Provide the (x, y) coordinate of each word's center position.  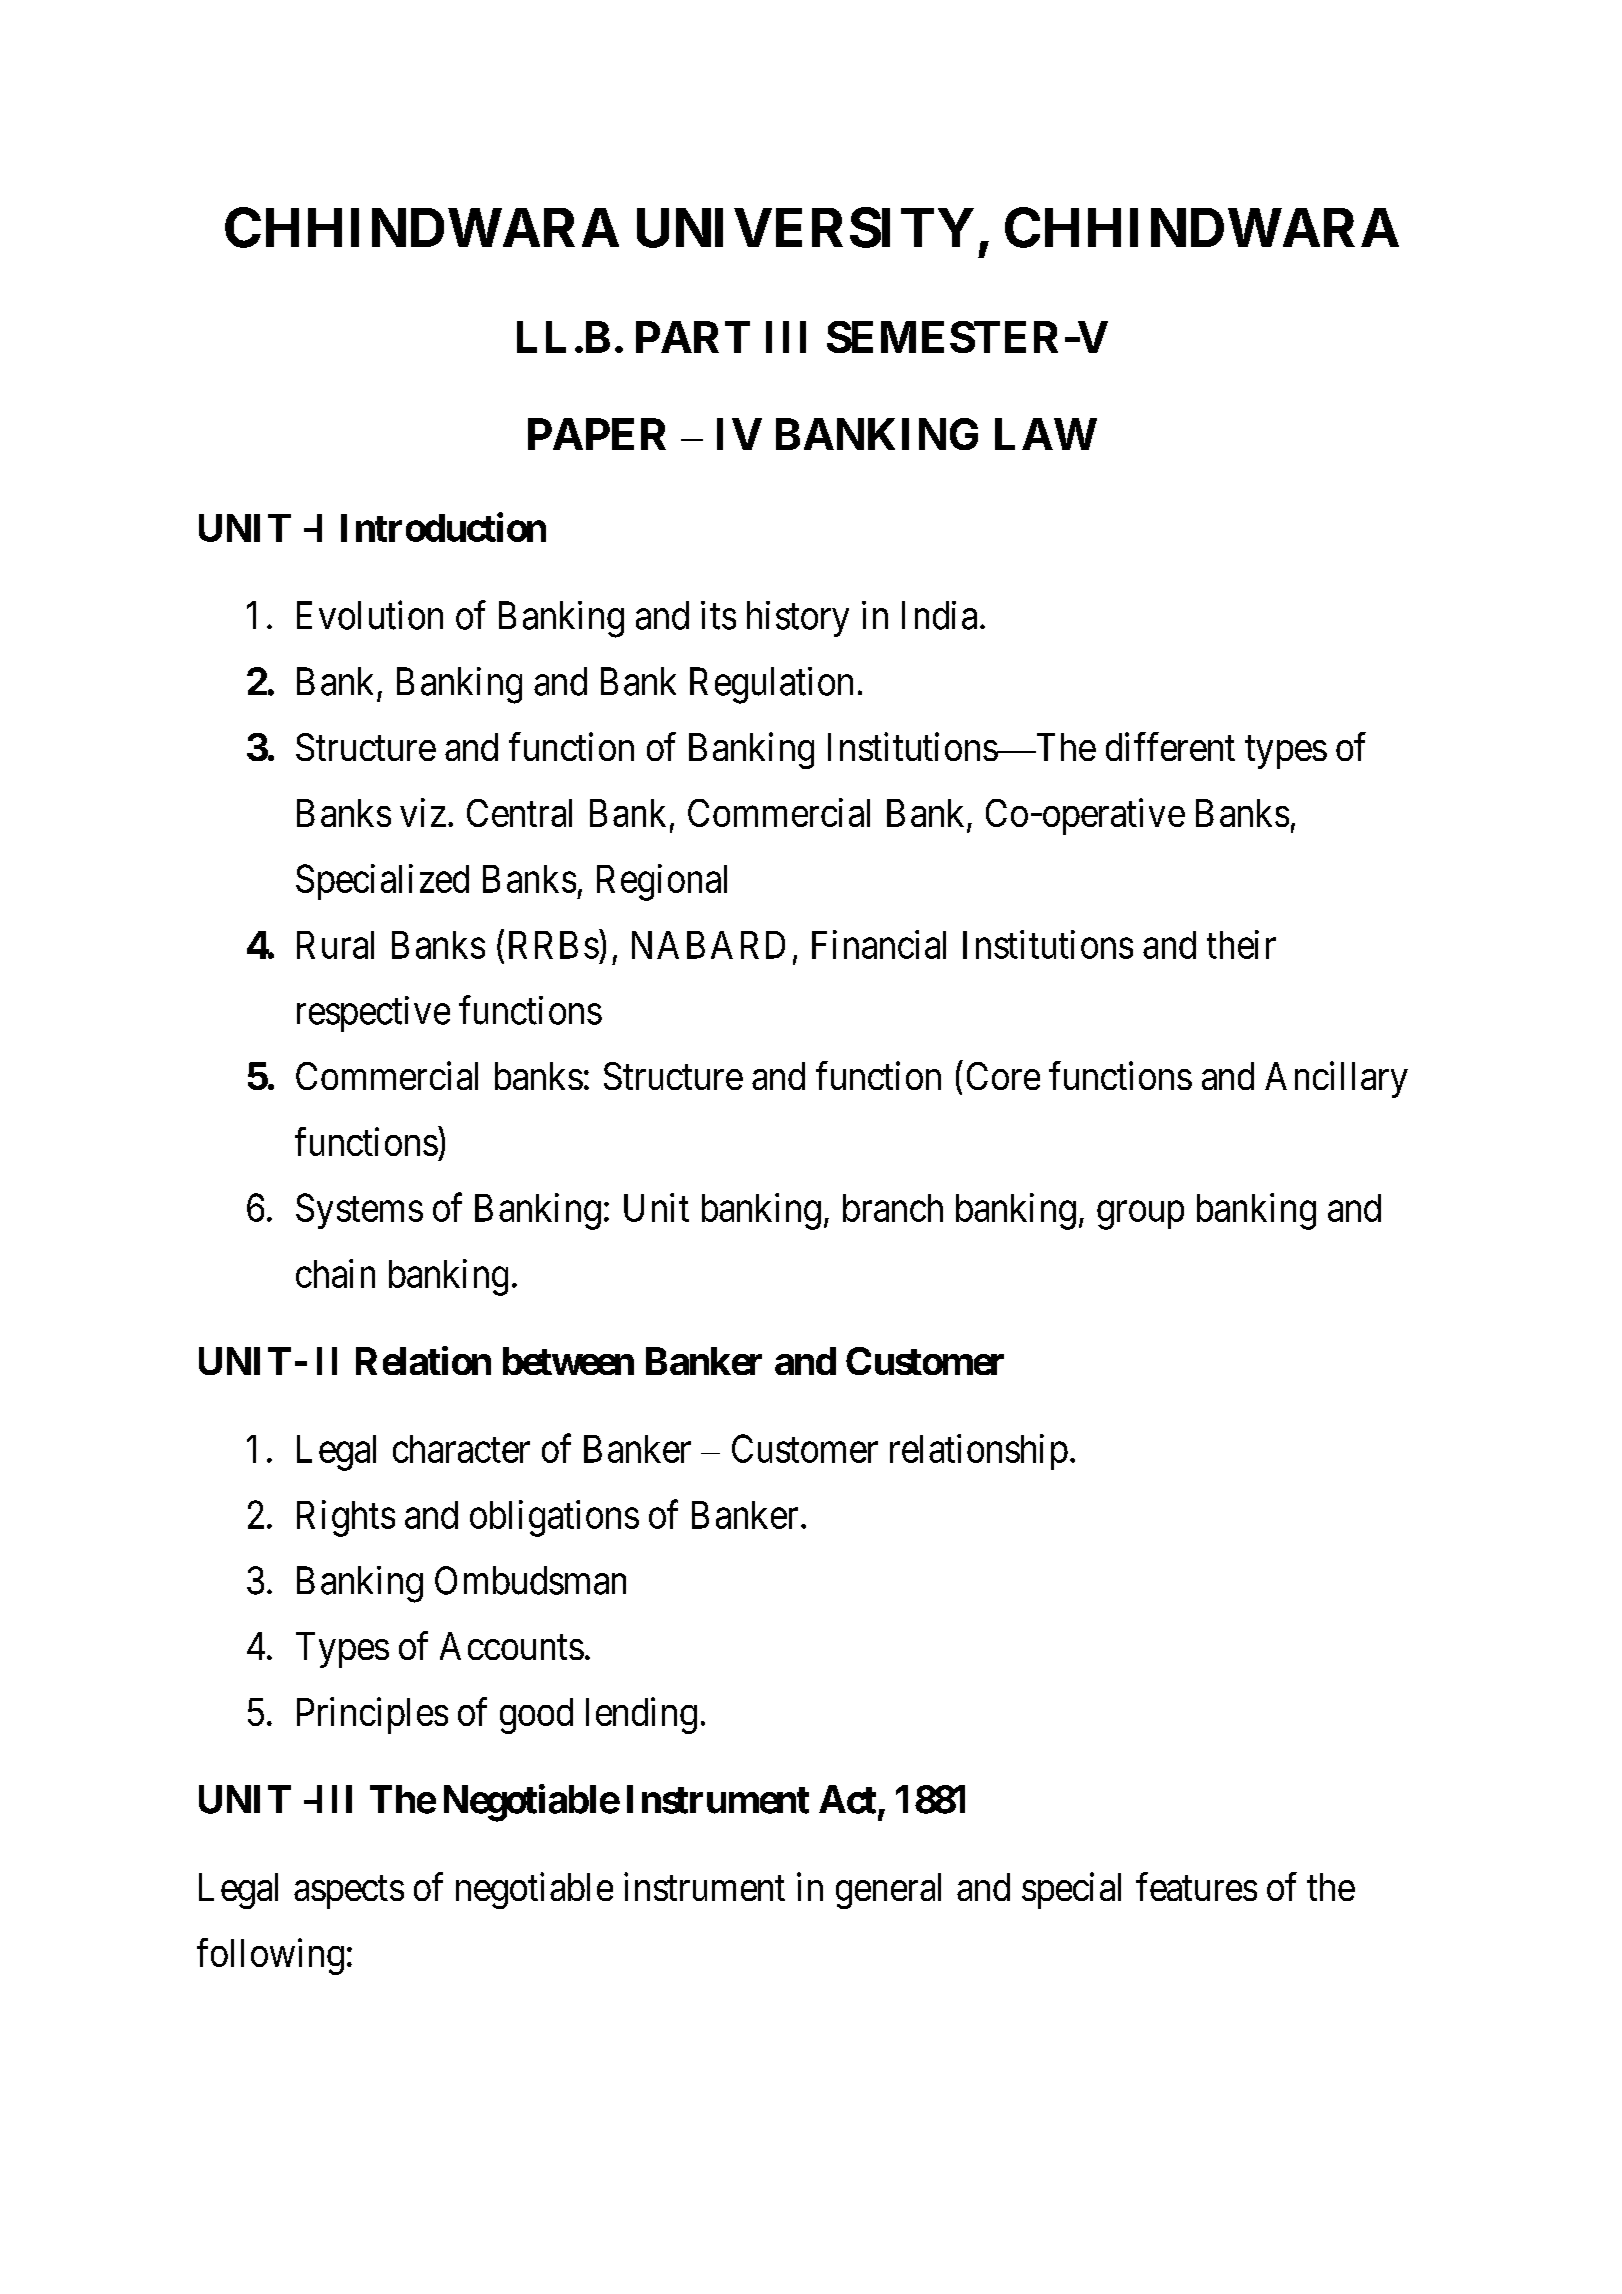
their (1241, 944)
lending (641, 1715)
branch (893, 1208)
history (798, 619)
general (888, 1891)
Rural (335, 945)
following (270, 1956)
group (1140, 1215)
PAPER (597, 434)
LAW (1046, 434)
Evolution (370, 615)
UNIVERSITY (805, 227)
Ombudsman (530, 1580)
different (1170, 746)
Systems (359, 1211)
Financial (879, 944)
